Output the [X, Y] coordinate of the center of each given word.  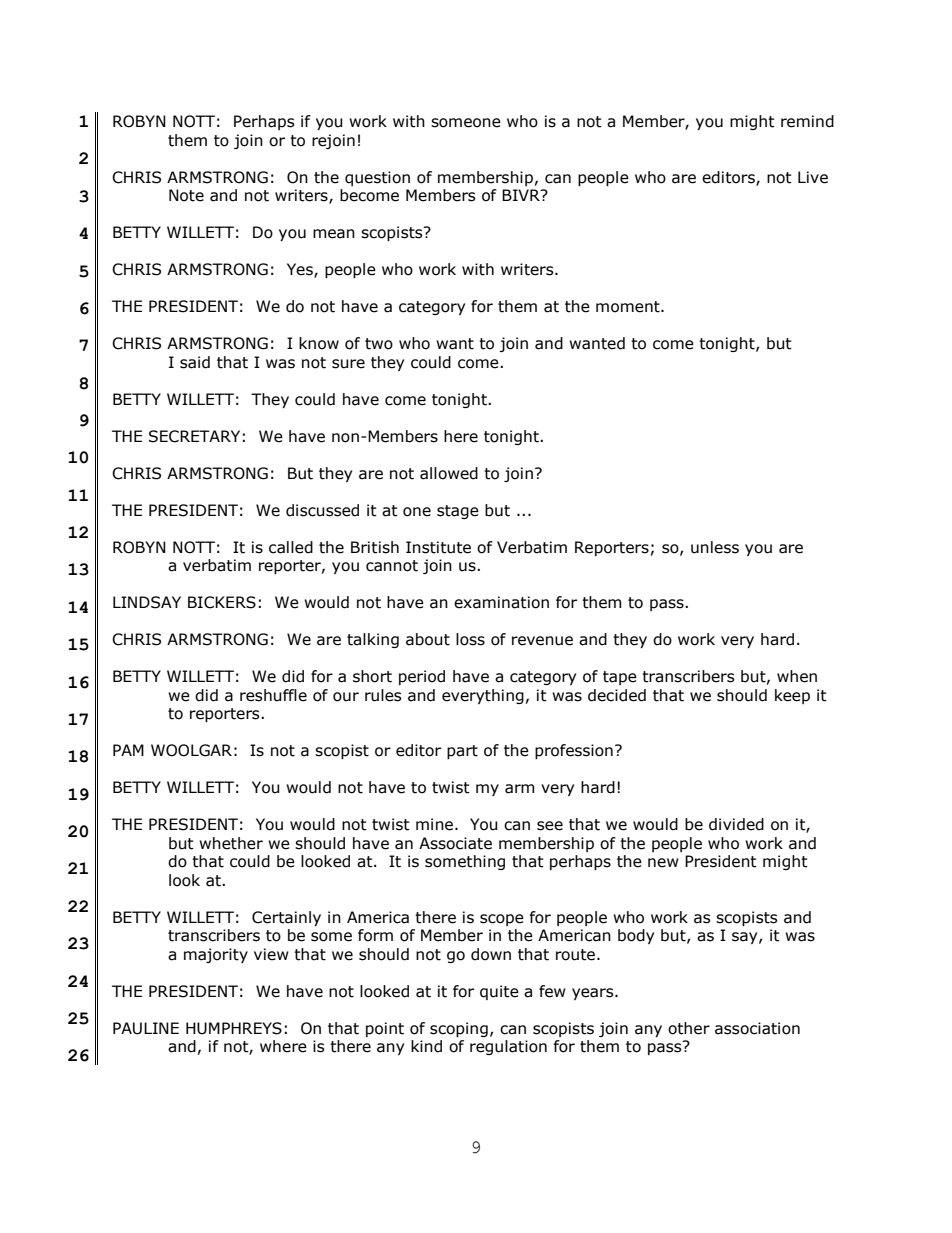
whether [231, 843]
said [195, 362]
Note [186, 195]
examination [501, 602]
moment [629, 307]
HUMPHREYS [234, 1028]
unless [715, 547]
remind [807, 121]
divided [736, 824]
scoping [459, 1029]
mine [436, 824]
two [379, 344]
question [377, 178]
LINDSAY [147, 602]
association [757, 1028]
